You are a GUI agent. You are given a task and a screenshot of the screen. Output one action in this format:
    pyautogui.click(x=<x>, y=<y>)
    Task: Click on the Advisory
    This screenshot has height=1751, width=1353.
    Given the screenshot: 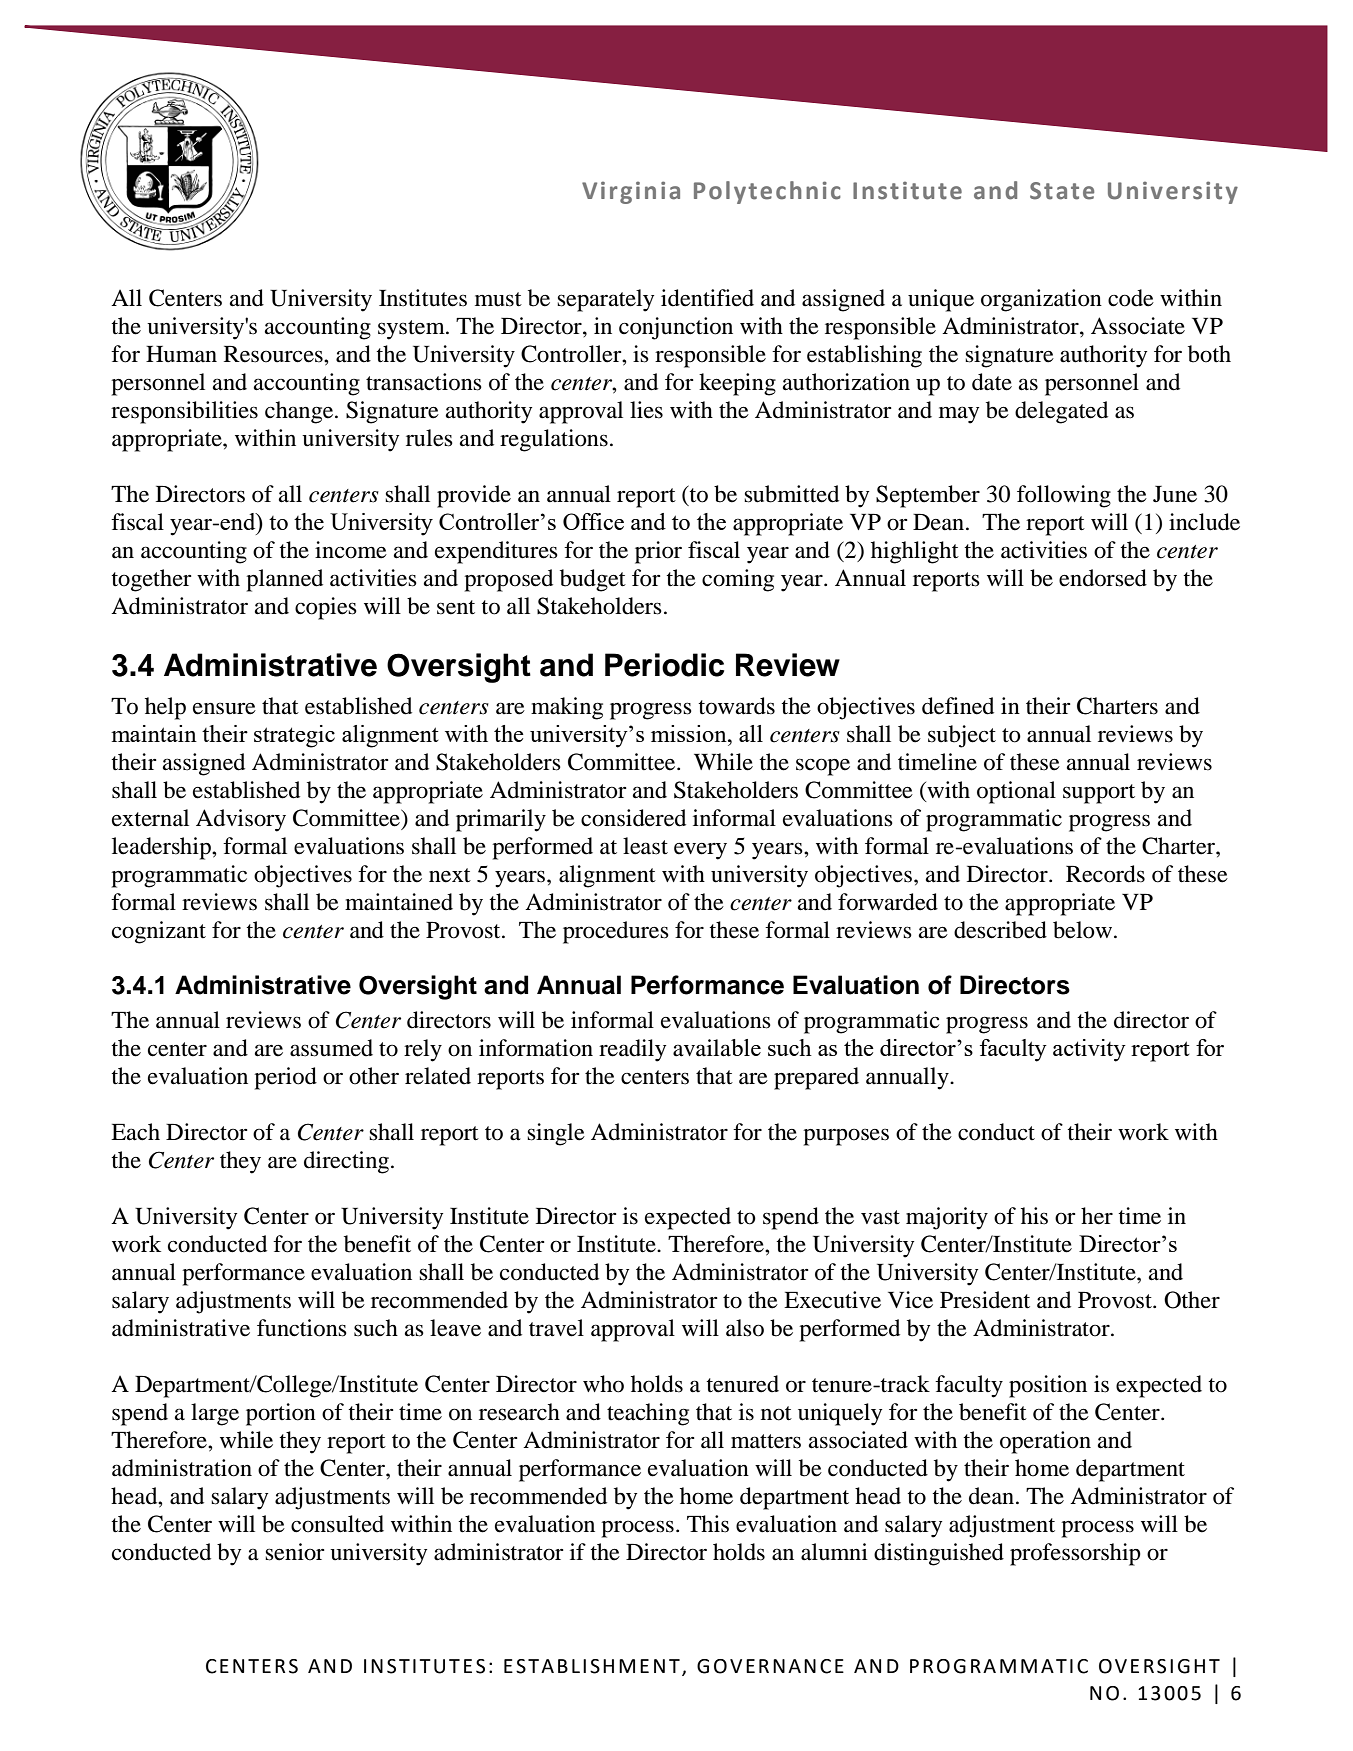 What is the action you would take?
    pyautogui.click(x=241, y=820)
